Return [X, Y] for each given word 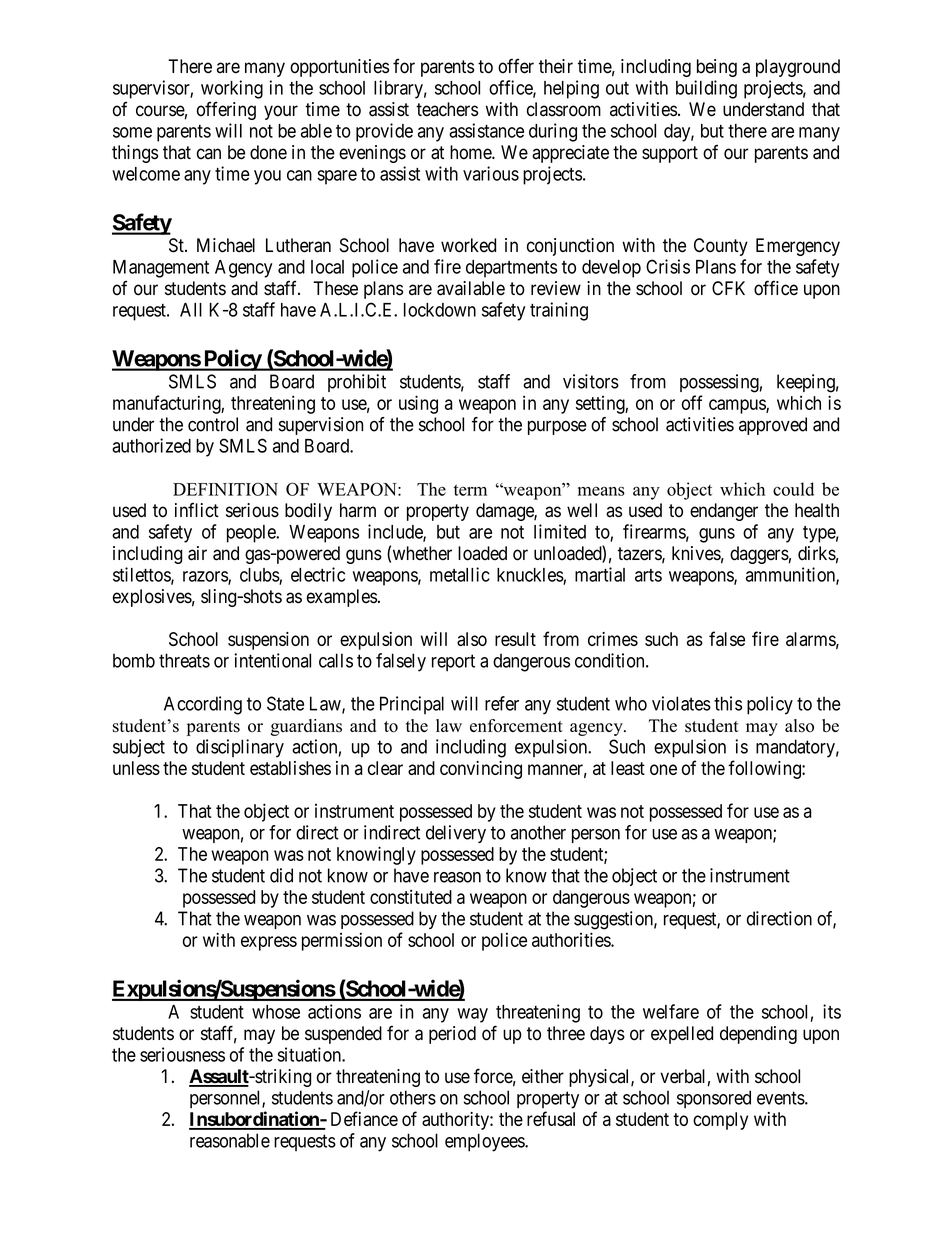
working [232, 89]
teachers [447, 109]
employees [485, 1142]
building [706, 89]
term [470, 490]
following [765, 769]
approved [773, 426]
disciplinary [240, 748]
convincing [481, 770]
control [213, 424]
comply [720, 1121]
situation [310, 1054]
